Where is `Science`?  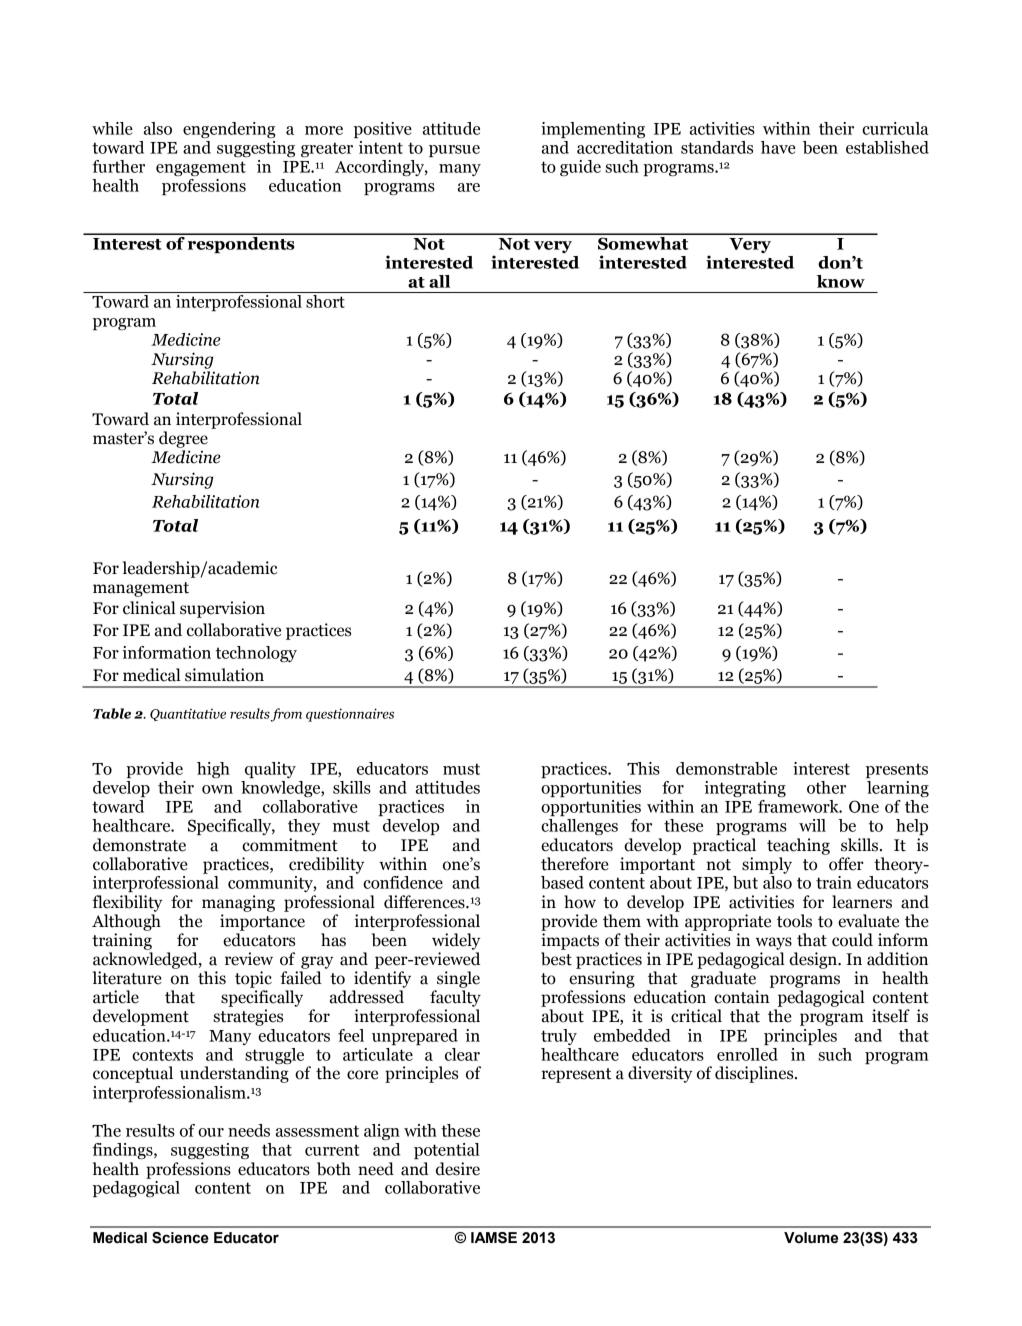
Science is located at coordinates (180, 1238).
